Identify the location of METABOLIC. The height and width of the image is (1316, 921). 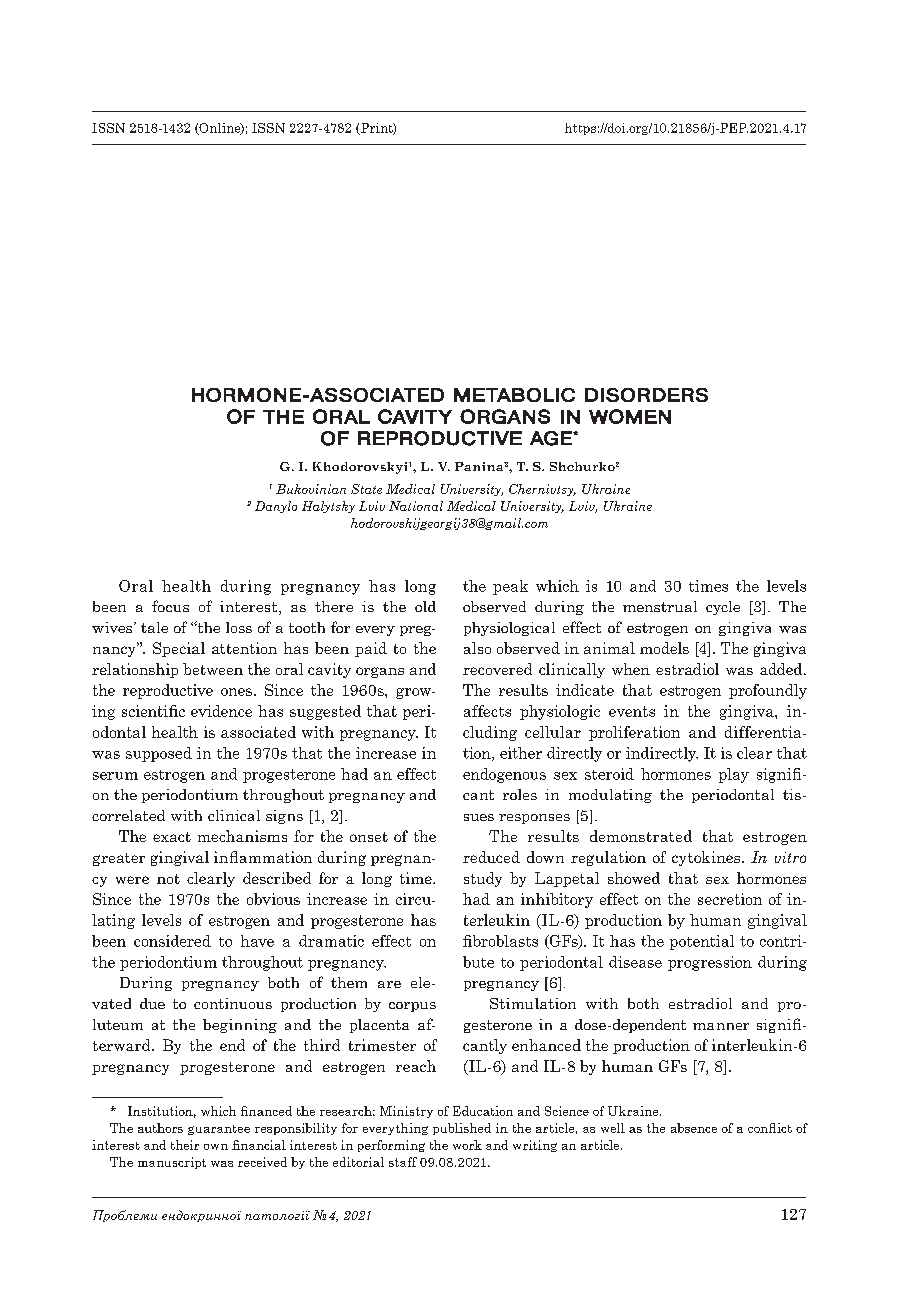
(514, 395).
